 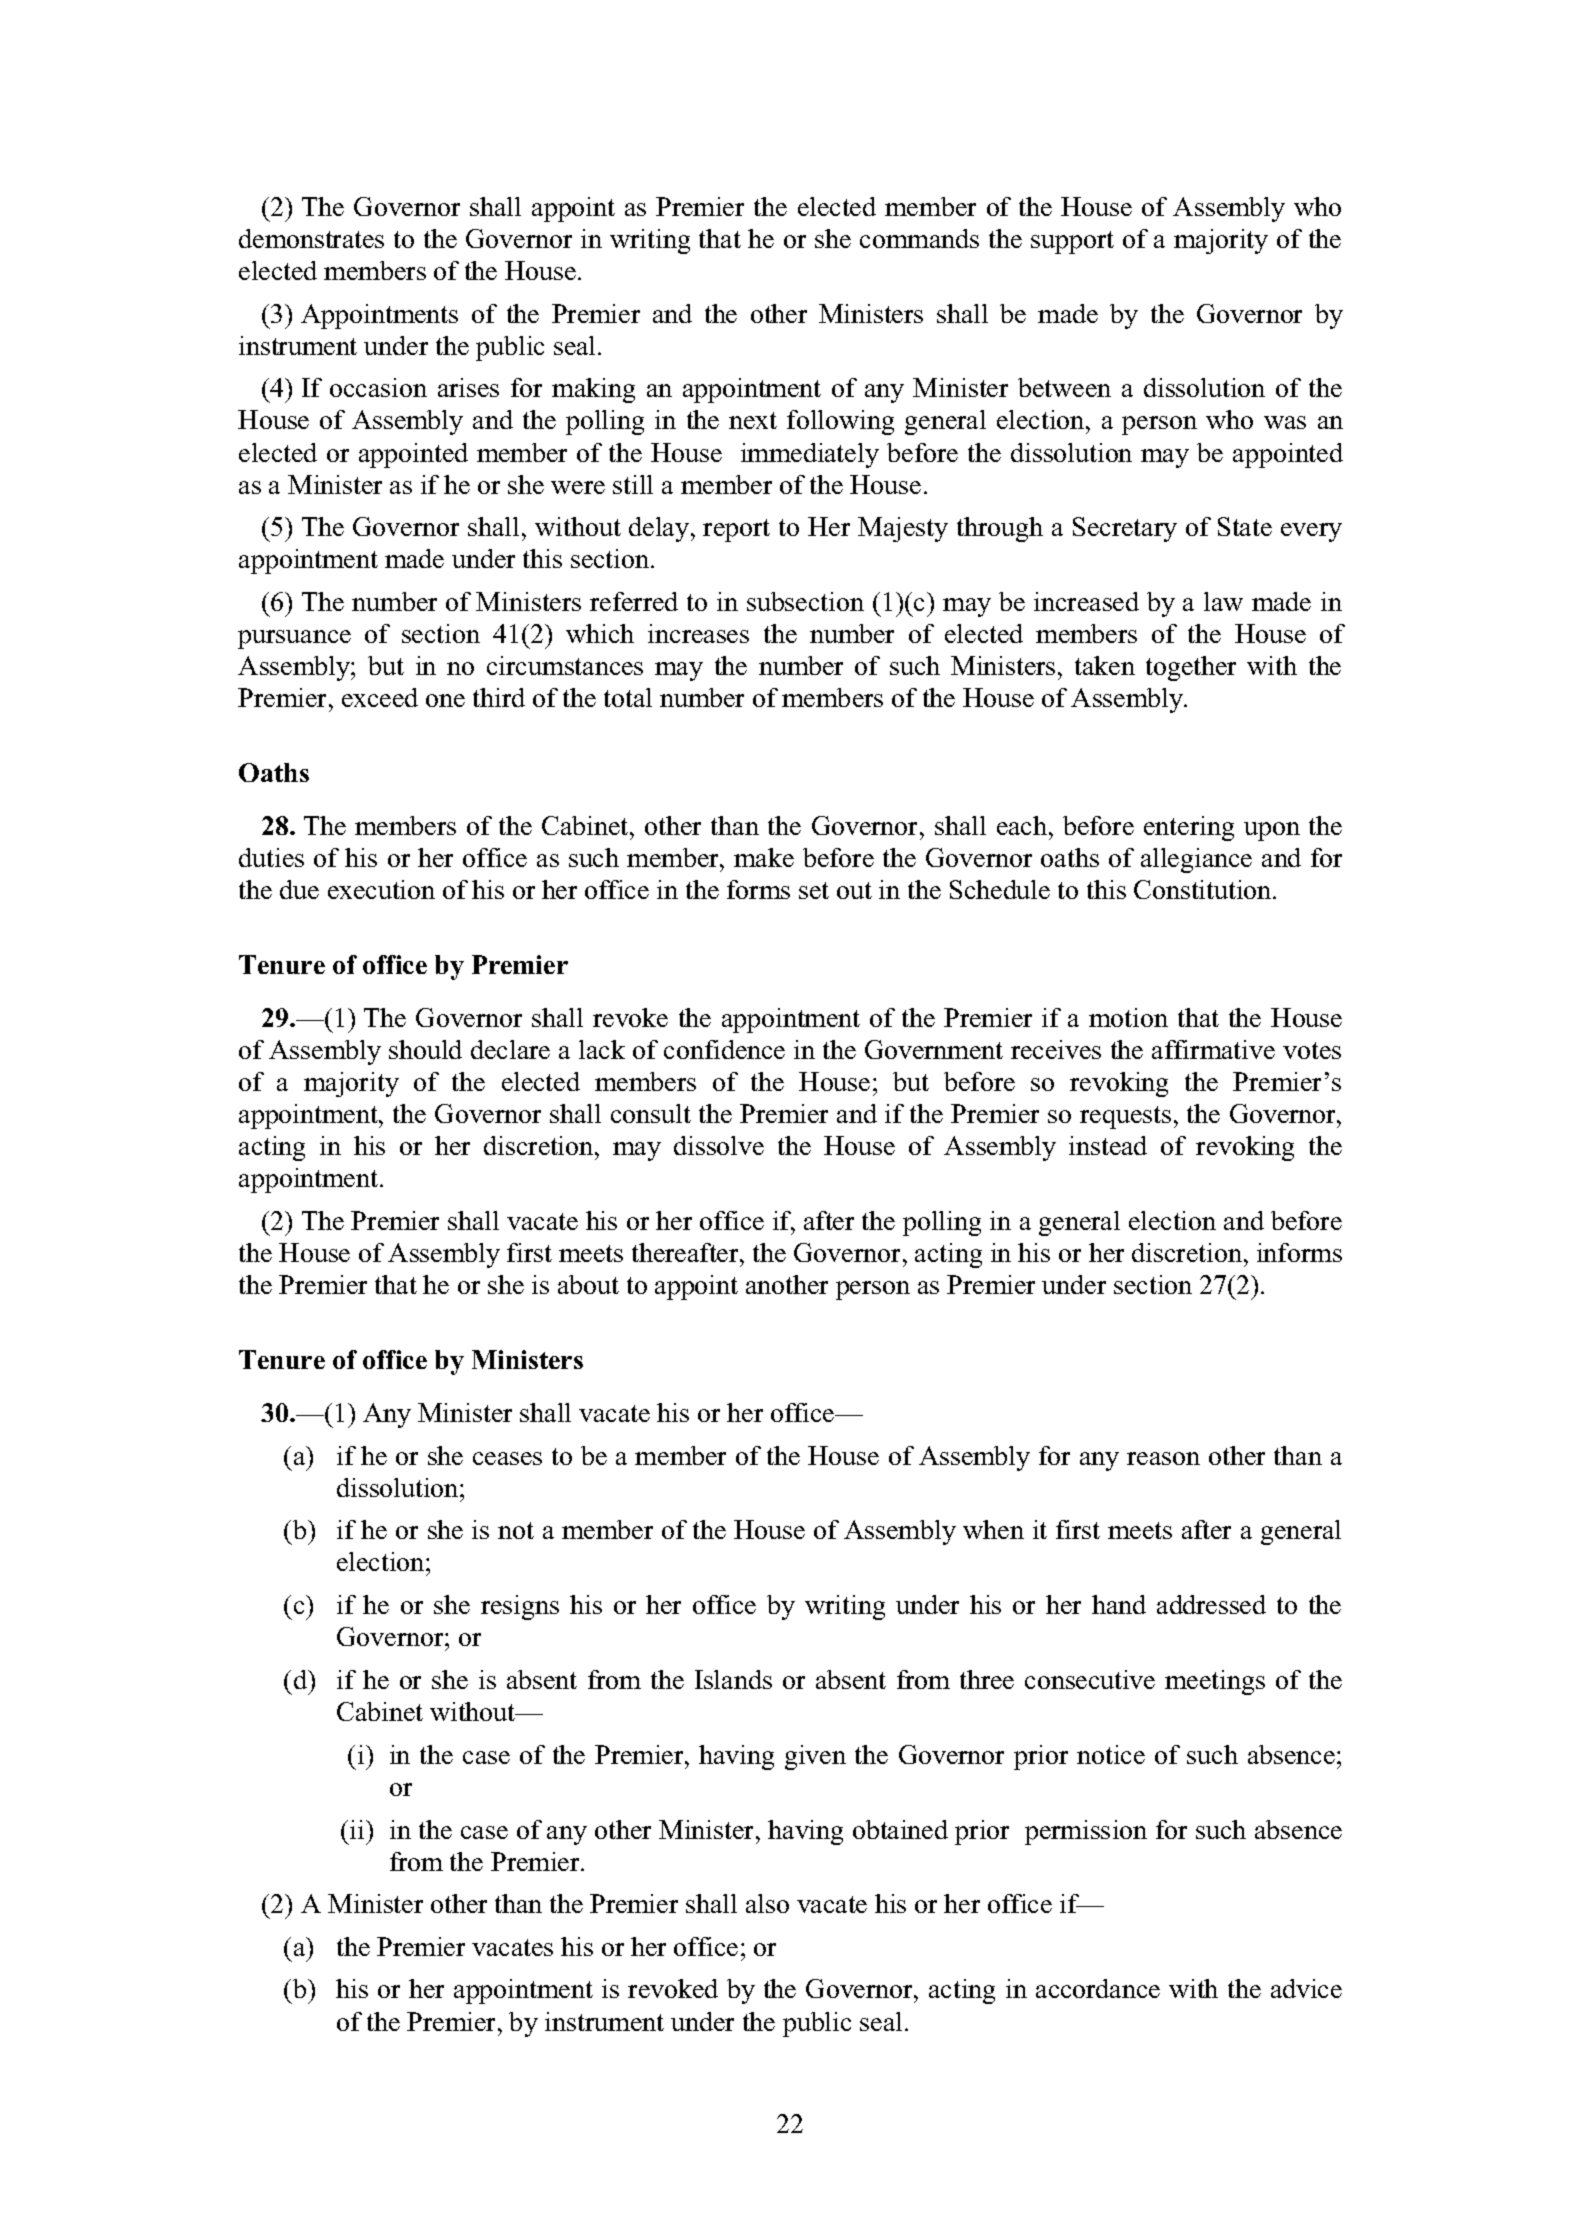 I want to click on obtained, so click(x=900, y=1829).
